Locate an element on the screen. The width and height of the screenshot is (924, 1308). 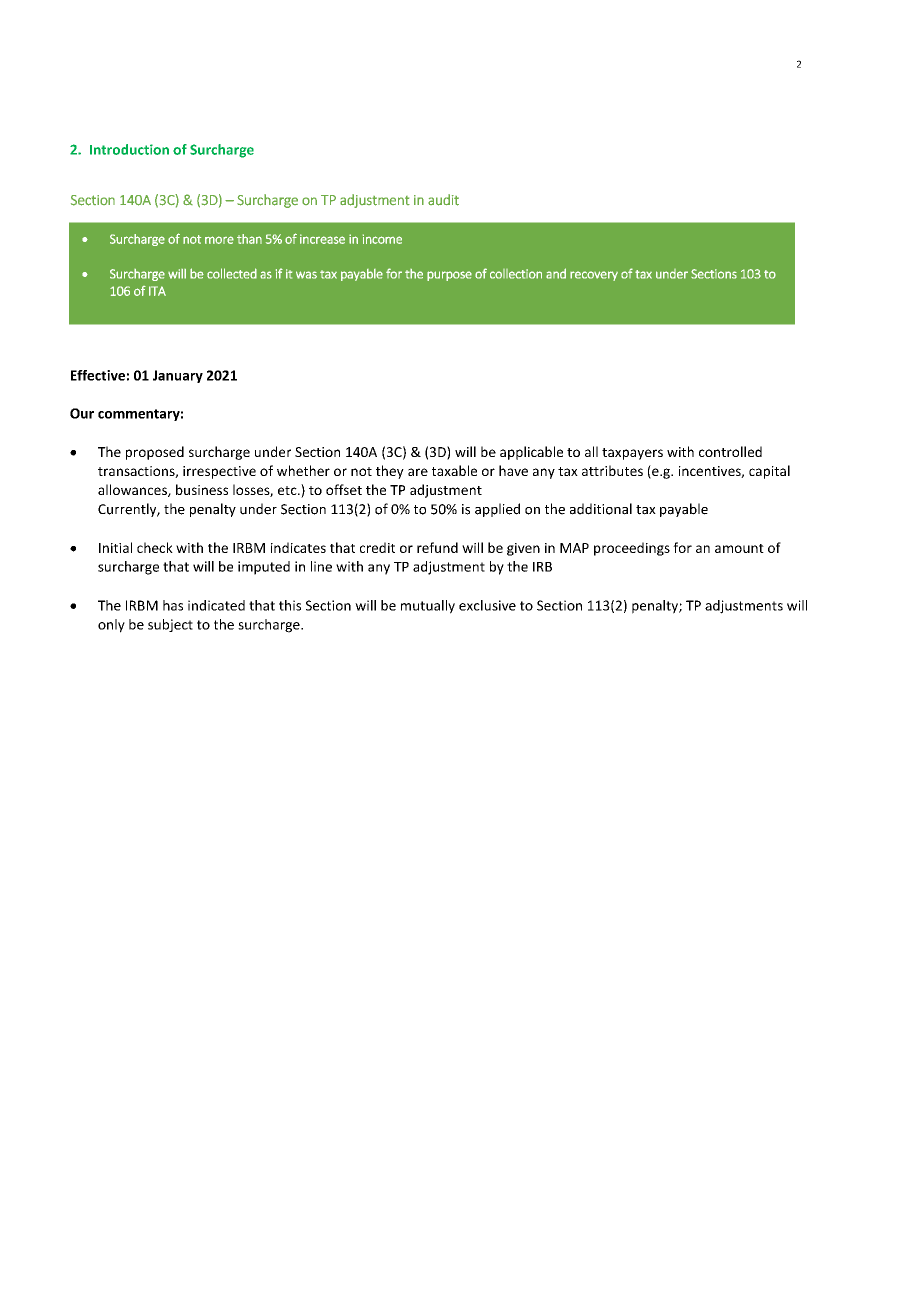
Introduction is located at coordinates (129, 149).
